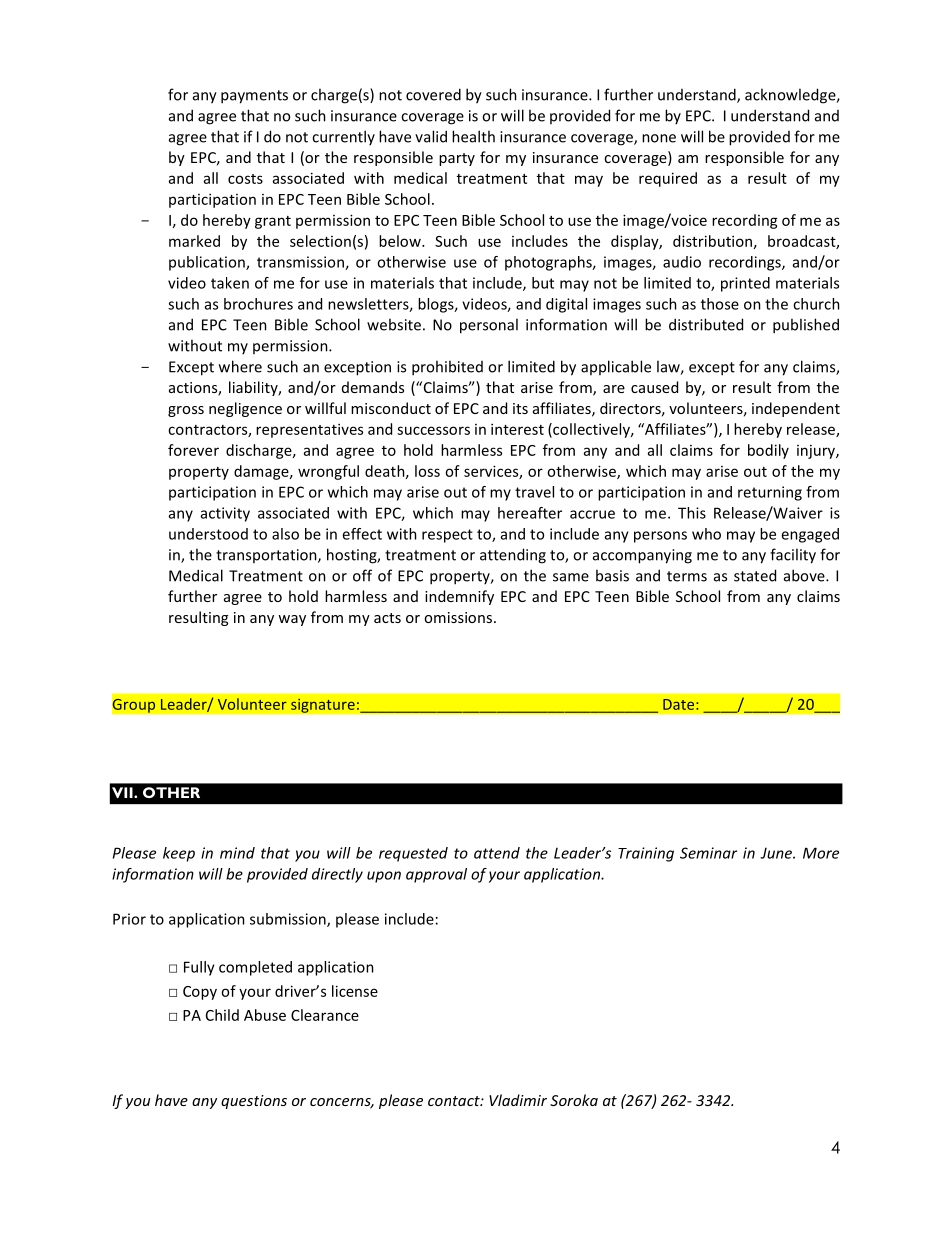 The width and height of the screenshot is (952, 1233). I want to click on health, so click(473, 136).
